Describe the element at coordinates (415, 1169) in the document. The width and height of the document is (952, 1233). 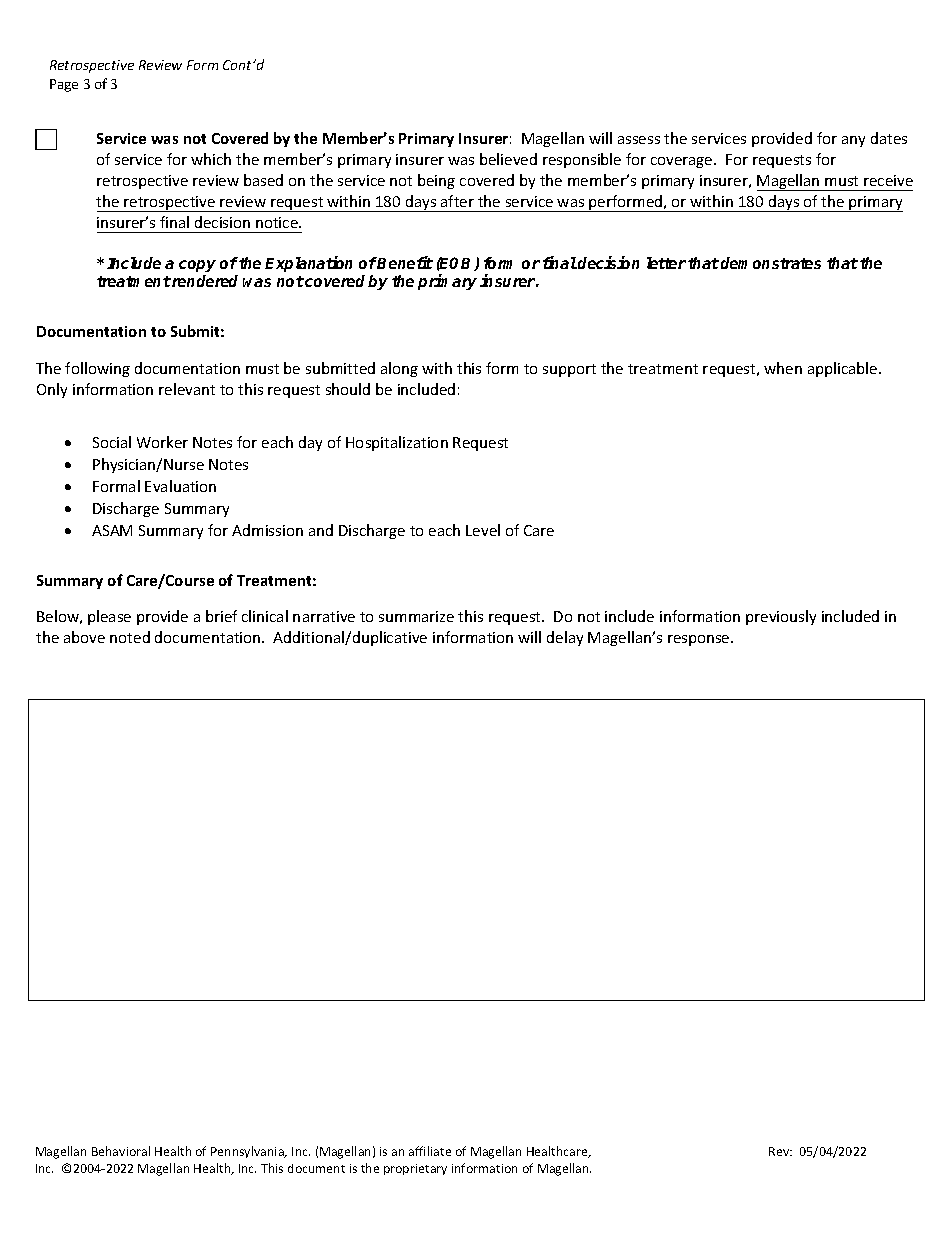
I see `proprietary` at that location.
